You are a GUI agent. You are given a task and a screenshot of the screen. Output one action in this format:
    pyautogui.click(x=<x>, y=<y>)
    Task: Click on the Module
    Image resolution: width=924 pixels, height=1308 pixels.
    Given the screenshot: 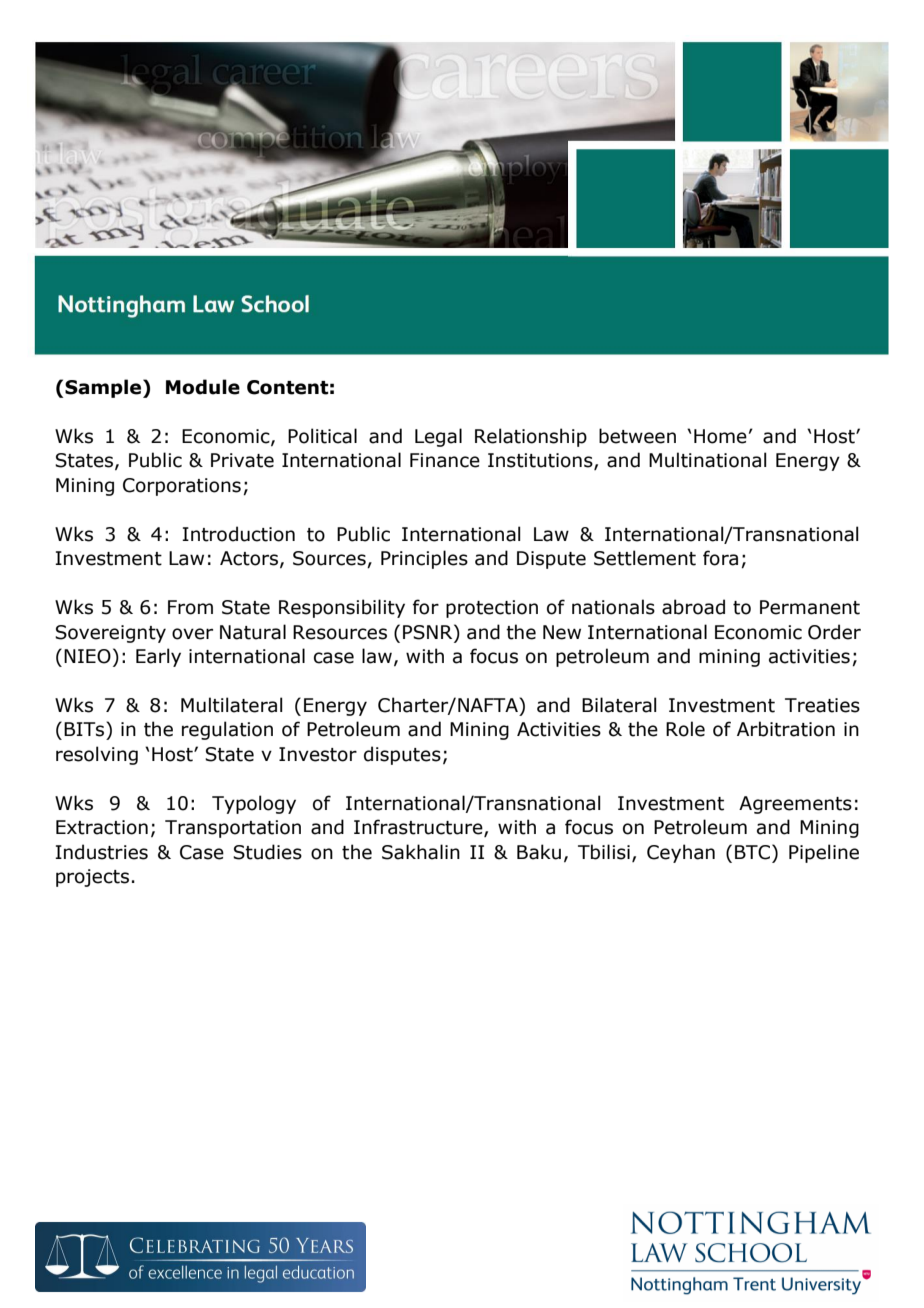 What is the action you would take?
    pyautogui.click(x=203, y=387)
